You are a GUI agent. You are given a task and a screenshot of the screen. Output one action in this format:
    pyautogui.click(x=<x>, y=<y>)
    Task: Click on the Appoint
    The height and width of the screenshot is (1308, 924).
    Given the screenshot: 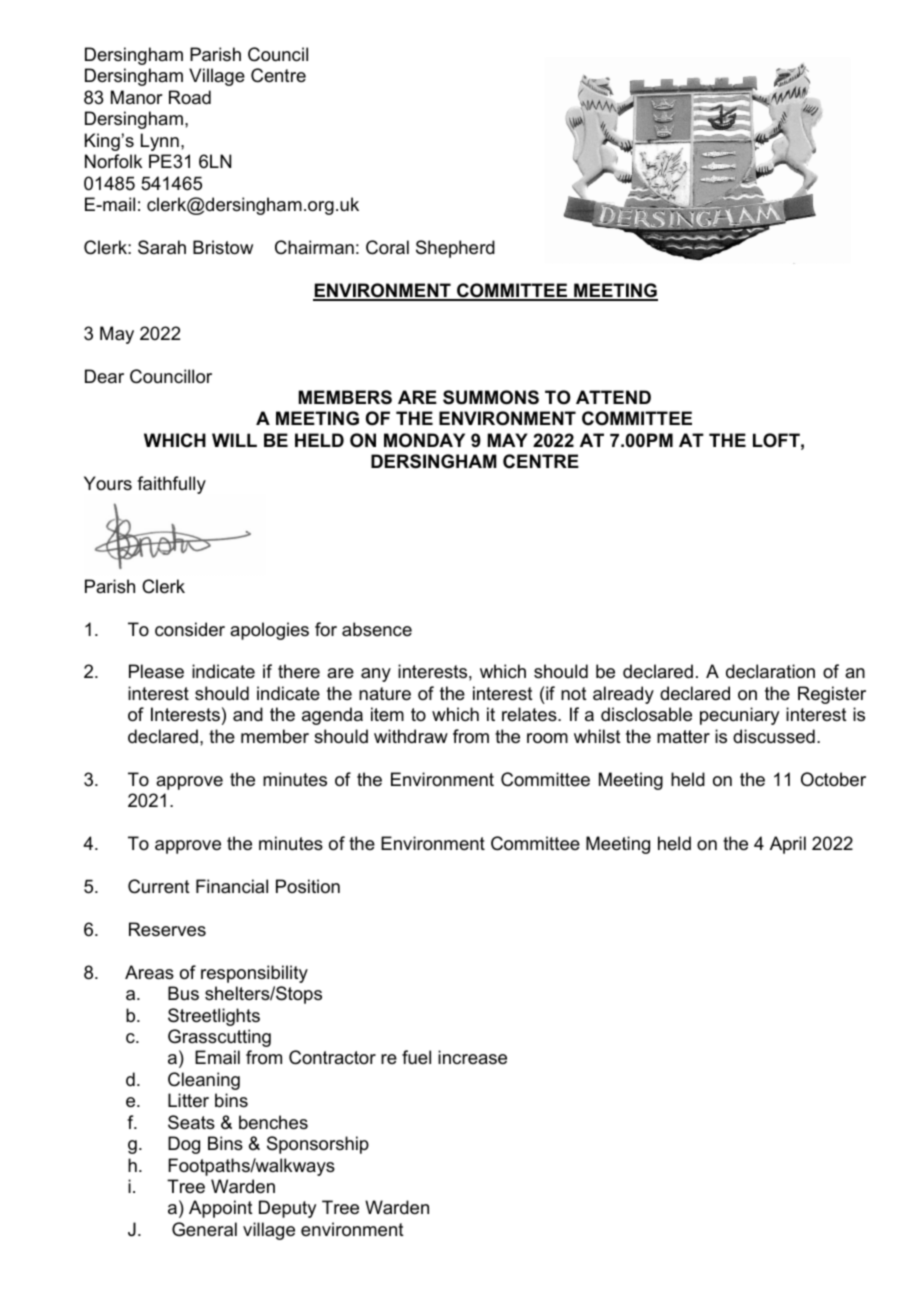 What is the action you would take?
    pyautogui.click(x=221, y=1209)
